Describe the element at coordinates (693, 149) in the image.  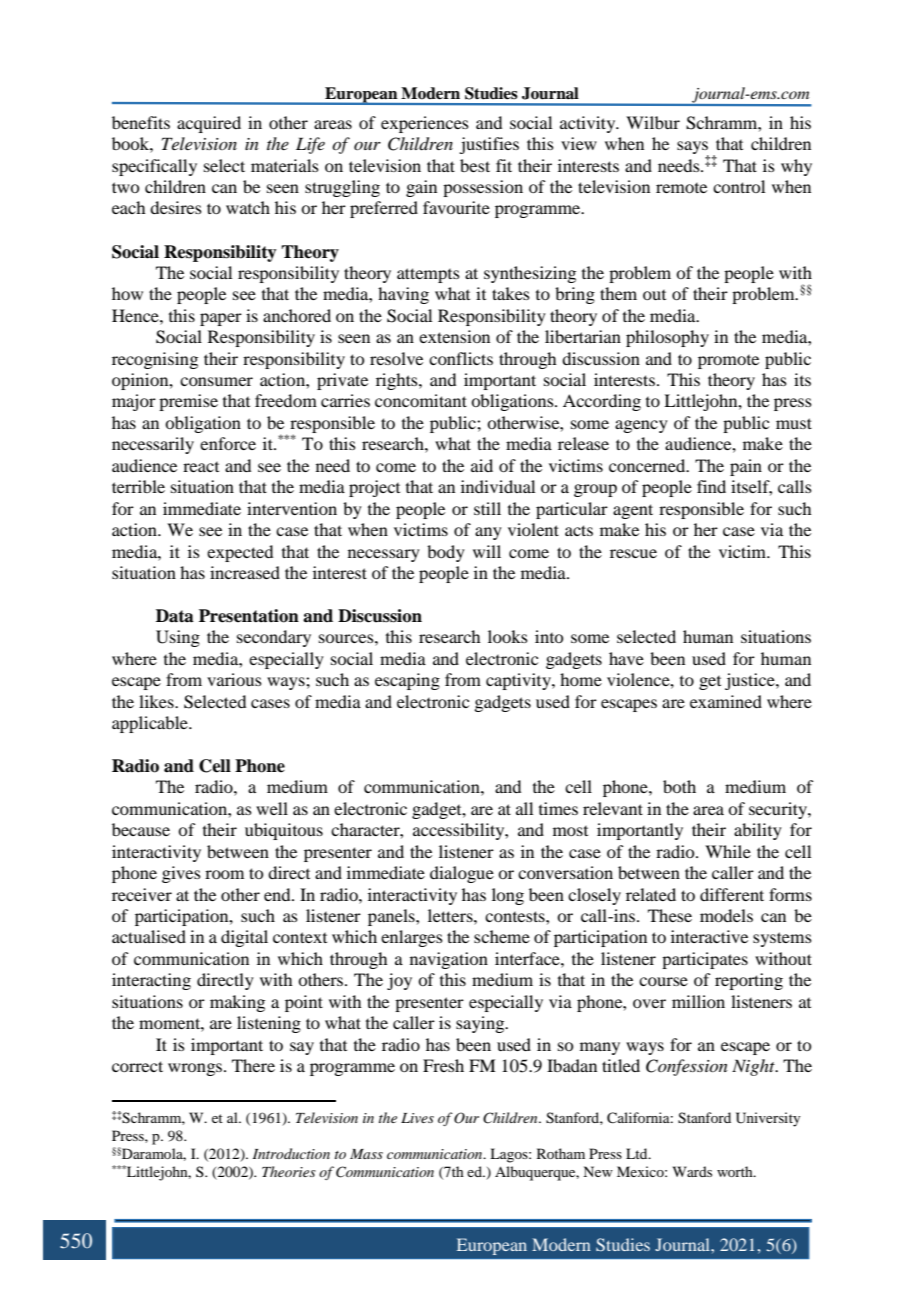
I see `says` at that location.
